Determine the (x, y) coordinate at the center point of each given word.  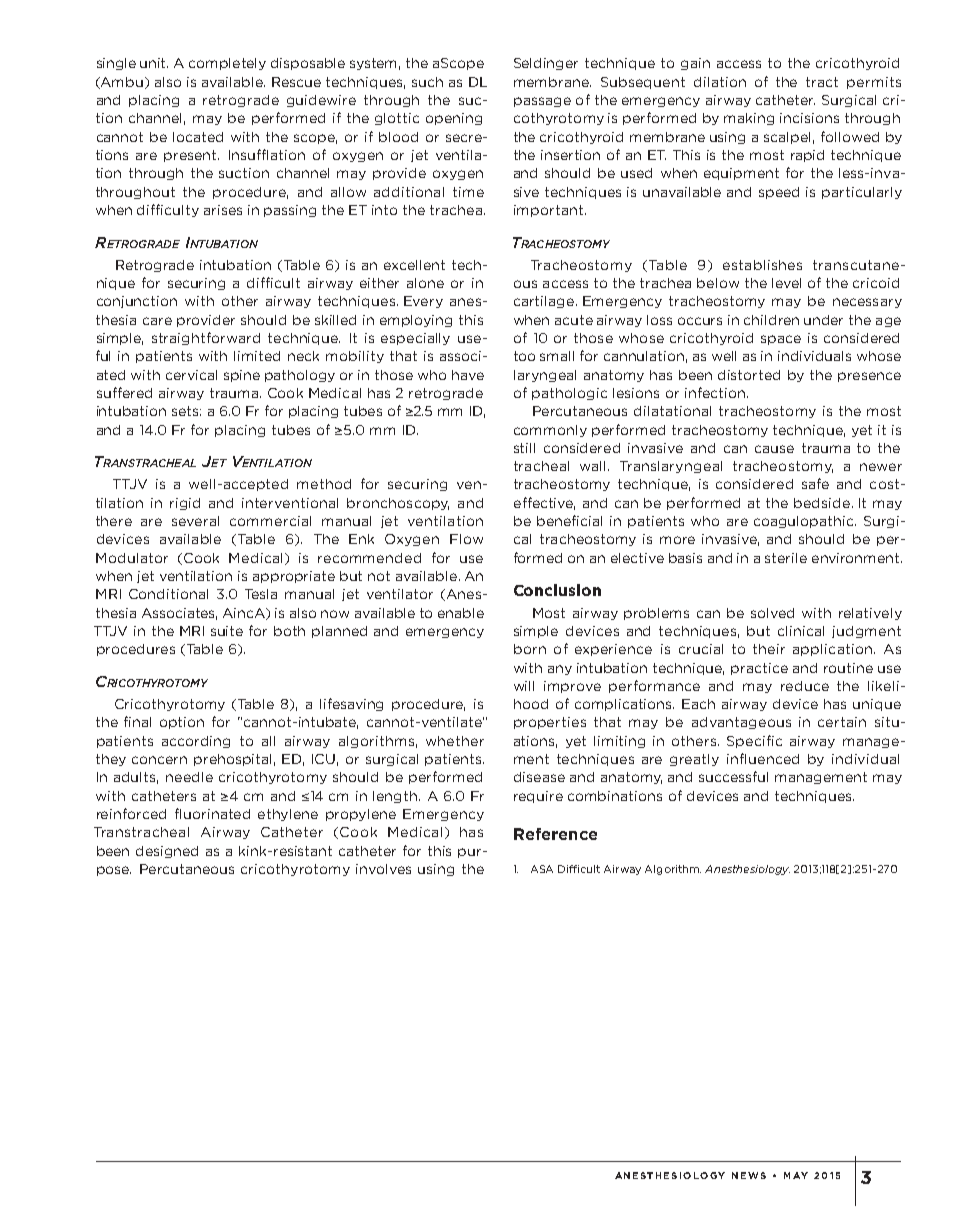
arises (223, 210)
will (524, 686)
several (195, 521)
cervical (191, 375)
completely (227, 64)
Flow (466, 539)
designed (167, 852)
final (137, 721)
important (548, 211)
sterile (786, 558)
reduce (805, 686)
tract (822, 82)
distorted (749, 375)
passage (542, 102)
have (468, 375)
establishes (762, 265)
